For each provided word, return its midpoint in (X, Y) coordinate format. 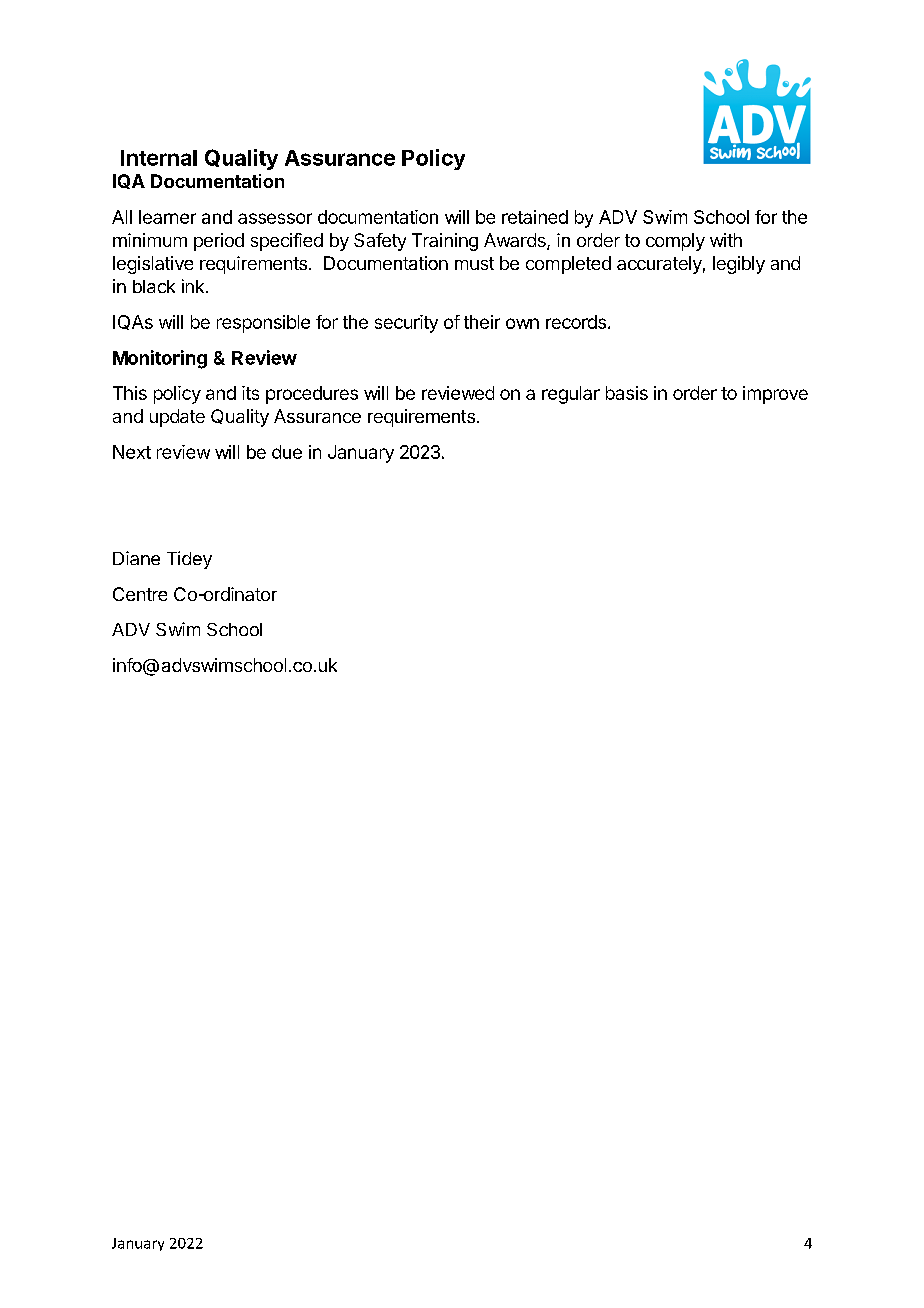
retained (535, 217)
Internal (159, 158)
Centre (140, 594)
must (474, 263)
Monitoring (160, 359)
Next (132, 452)
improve (775, 395)
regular (571, 395)
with (726, 240)
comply (675, 242)
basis (627, 393)
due (287, 452)
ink (194, 286)
